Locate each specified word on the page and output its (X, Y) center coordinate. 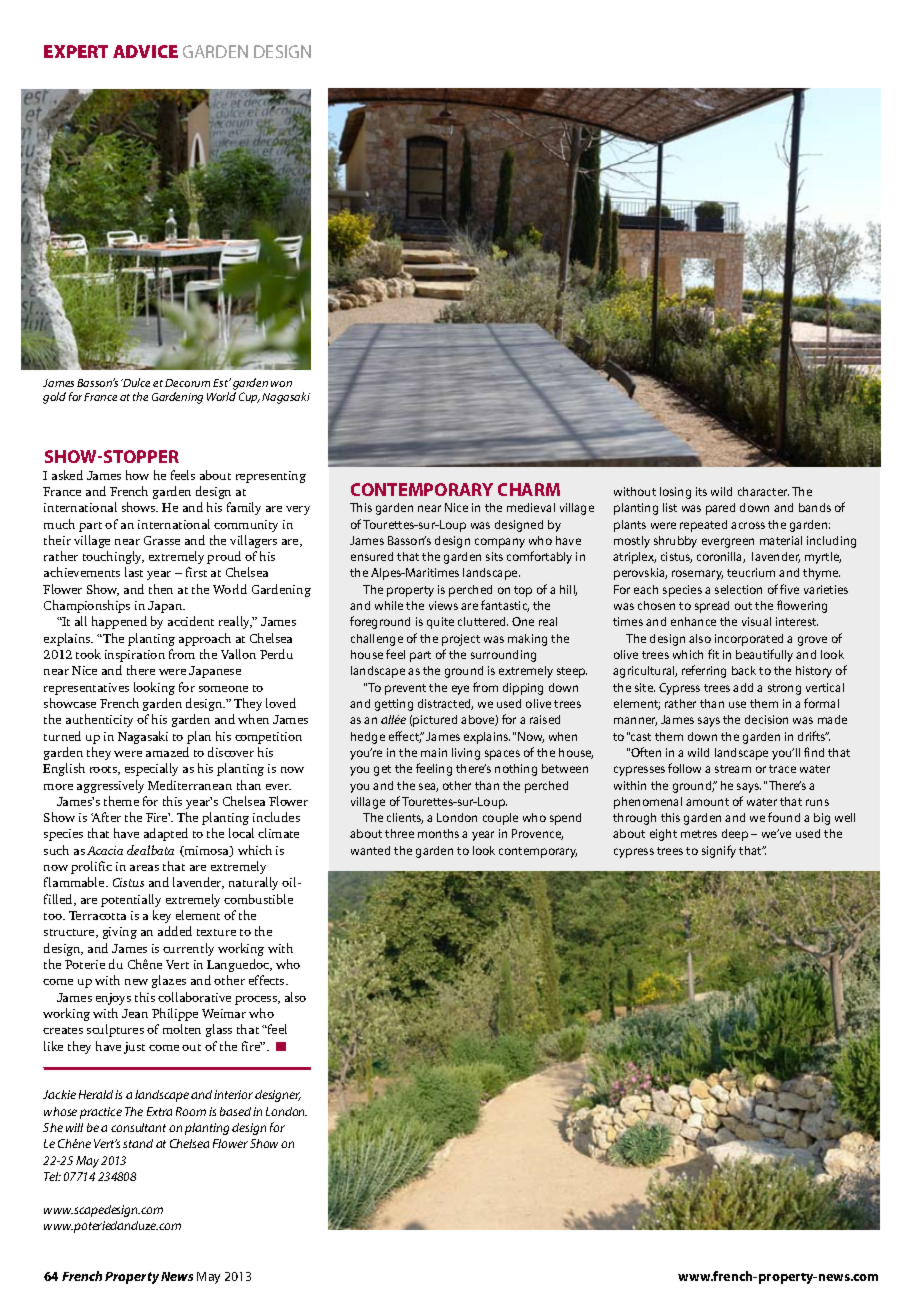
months (438, 833)
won (281, 384)
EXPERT (76, 51)
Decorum (187, 383)
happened (119, 622)
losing (675, 493)
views (443, 605)
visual (756, 621)
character (763, 491)
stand (138, 1143)
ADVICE (145, 51)
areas (144, 868)
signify (719, 851)
